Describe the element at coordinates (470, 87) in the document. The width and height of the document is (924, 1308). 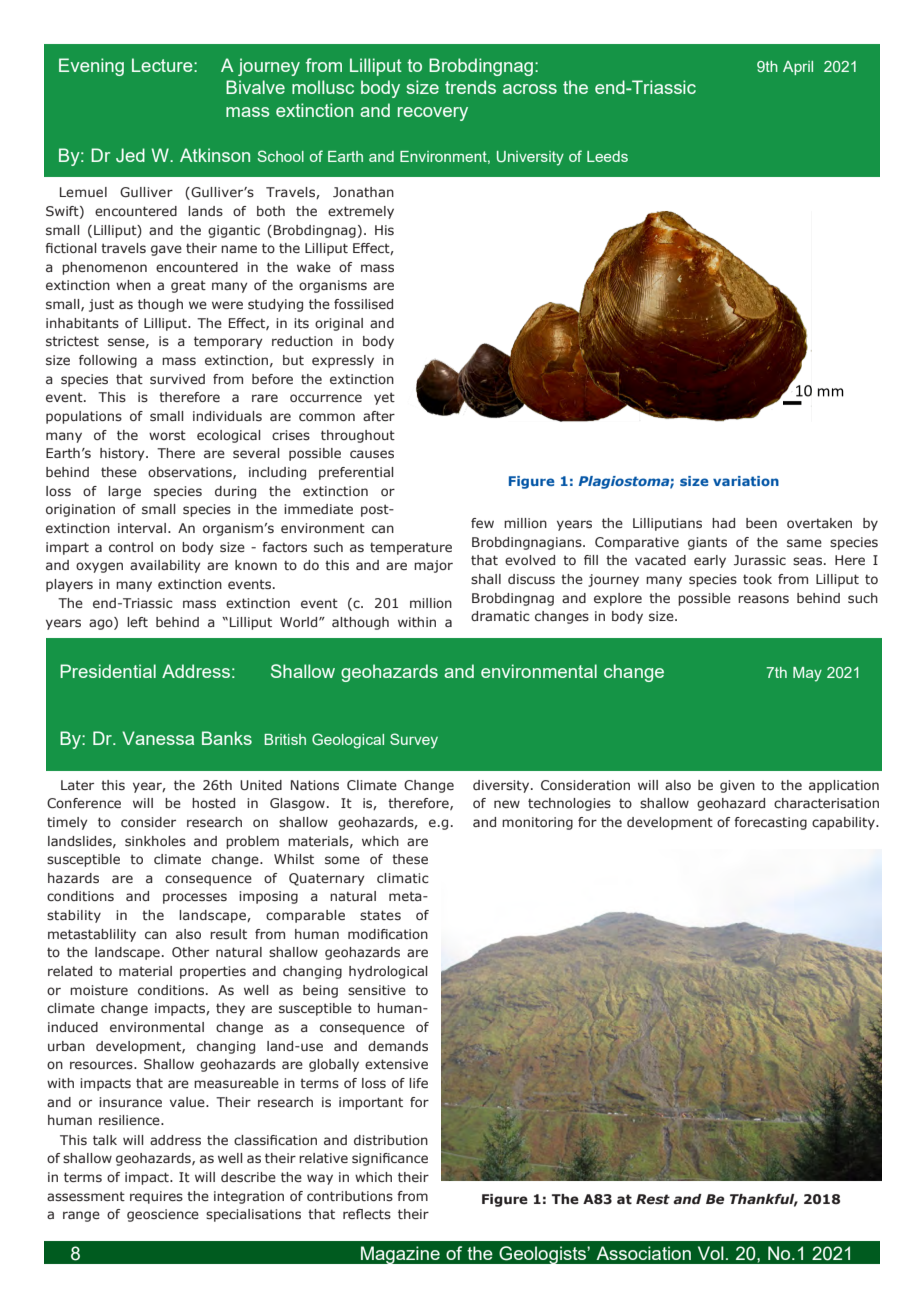
I see `trends` at that location.
